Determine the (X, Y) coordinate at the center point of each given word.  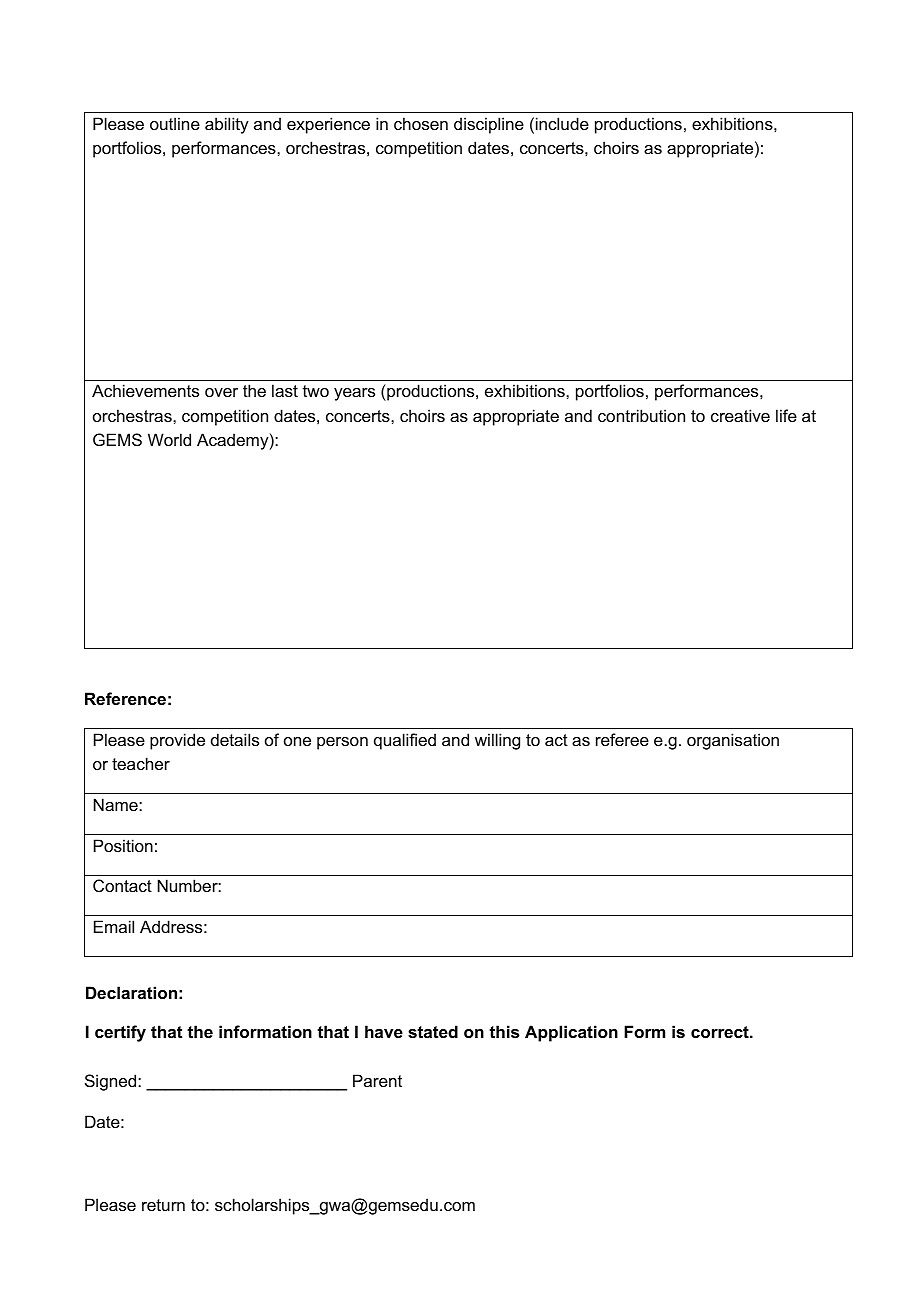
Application (571, 1033)
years (354, 394)
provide (177, 741)
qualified (405, 741)
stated (433, 1031)
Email (114, 926)
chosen (421, 123)
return (163, 1205)
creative (740, 415)
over (221, 392)
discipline (489, 125)
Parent (377, 1080)
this (504, 1031)
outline (175, 123)
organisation (733, 741)
